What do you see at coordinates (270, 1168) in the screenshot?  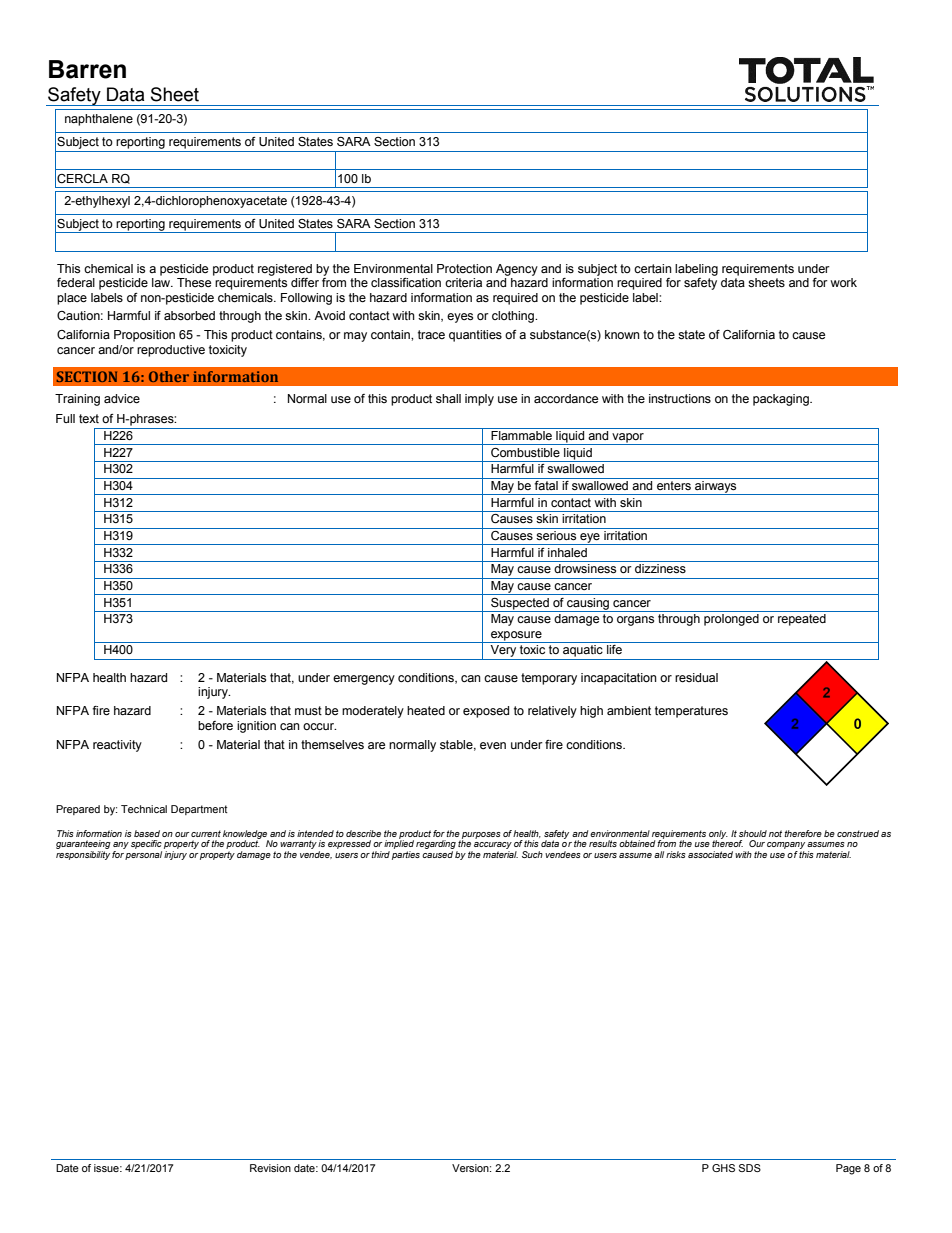 I see `Revision` at bounding box center [270, 1168].
